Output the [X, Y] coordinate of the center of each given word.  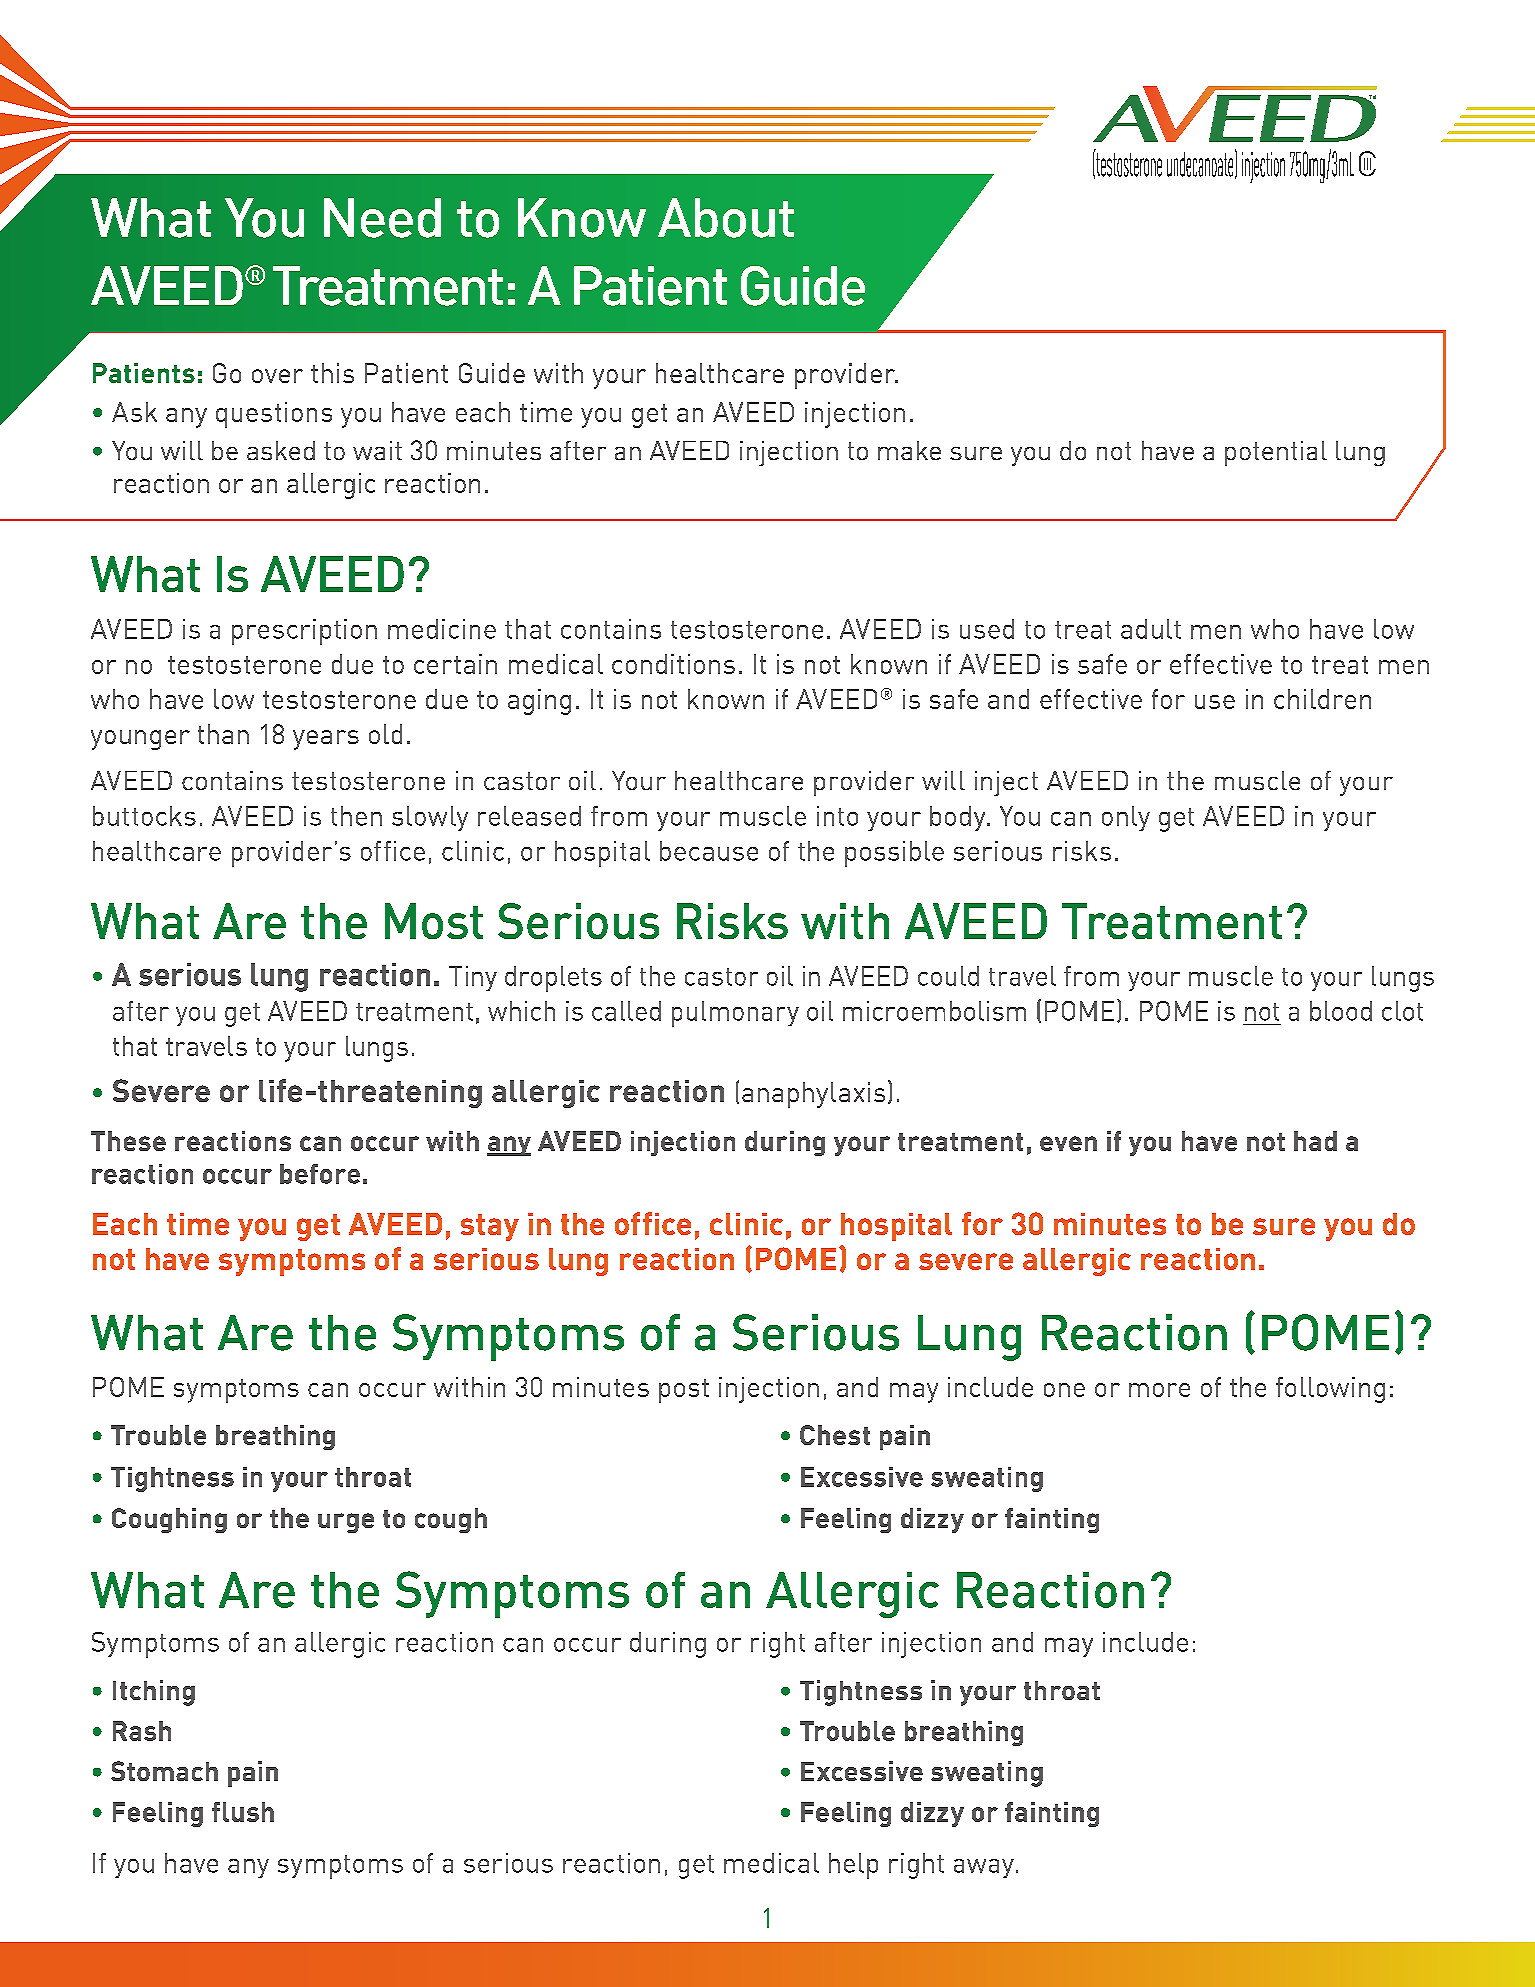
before [320, 1174]
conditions [673, 664]
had [1315, 1141]
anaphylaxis [813, 1095]
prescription [304, 632]
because [709, 851]
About [726, 218]
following [1330, 1390]
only [1126, 818]
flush [243, 1812]
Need [382, 218]
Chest [835, 1435]
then [356, 816]
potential [1276, 453]
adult [1151, 629]
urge [346, 1523]
